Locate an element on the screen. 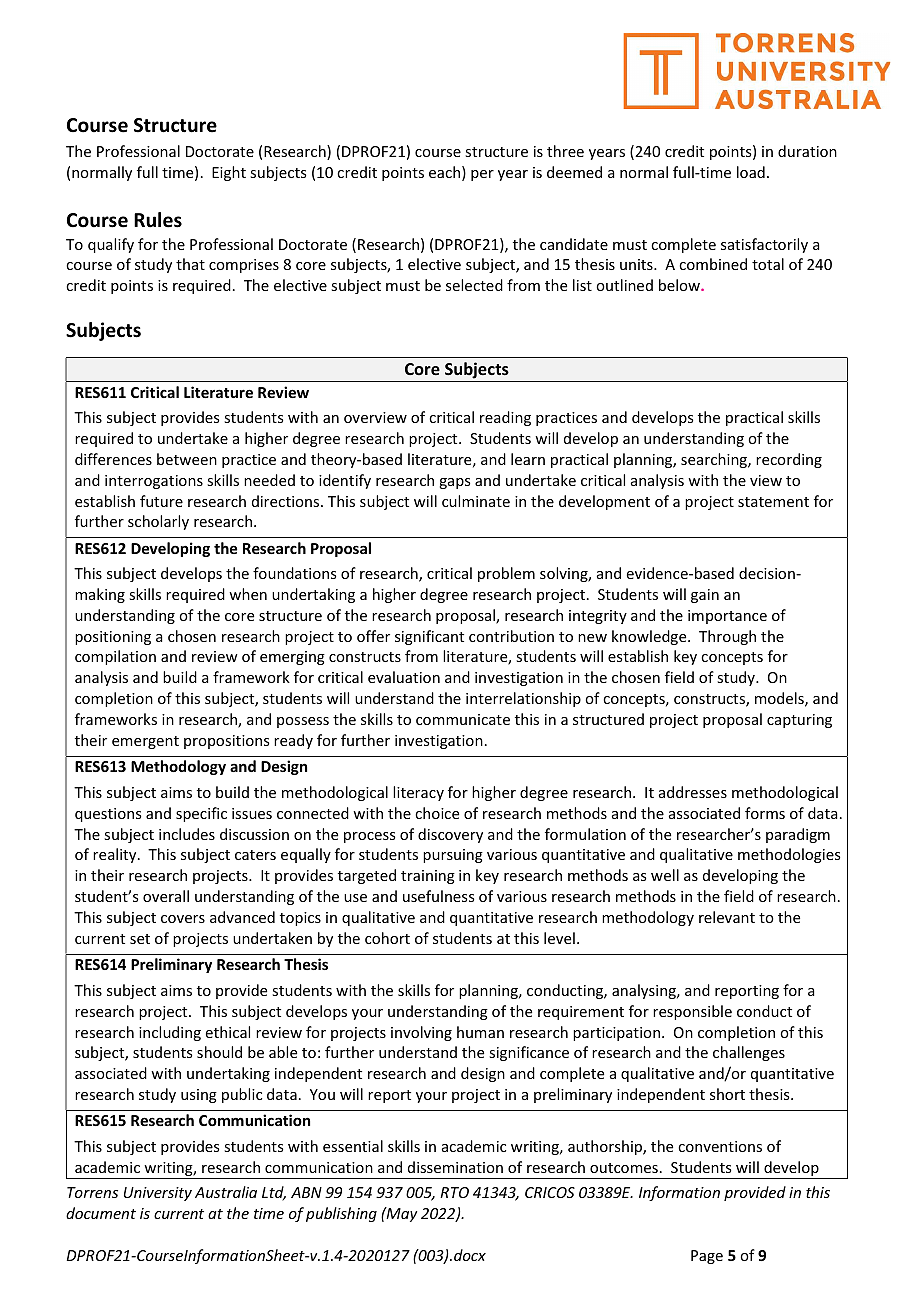 The height and width of the screenshot is (1308, 924). load is located at coordinates (751, 172).
